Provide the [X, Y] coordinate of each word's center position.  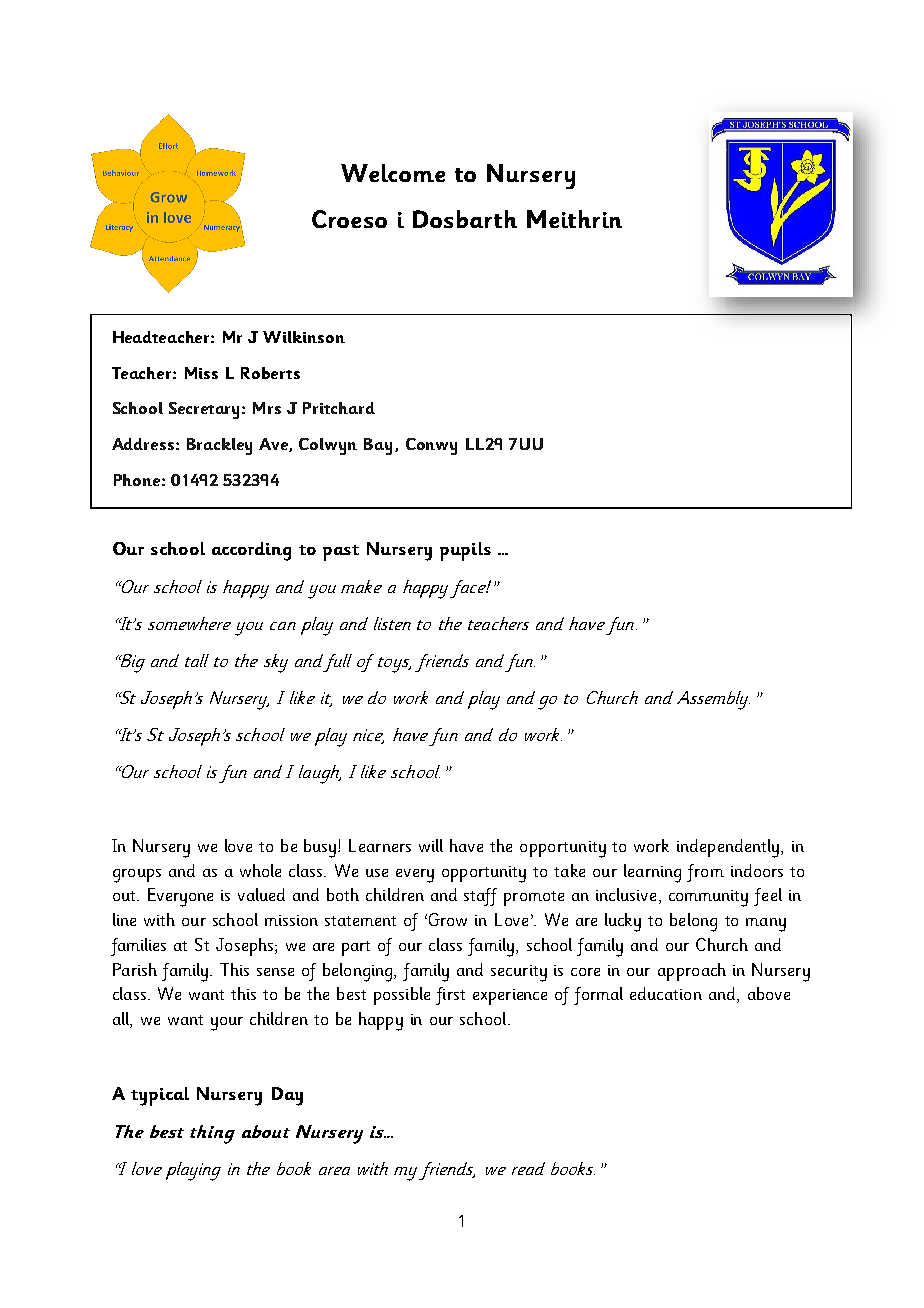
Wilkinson [304, 337]
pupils [465, 551]
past [341, 553]
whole [260, 870]
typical [160, 1096]
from [705, 873]
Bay [378, 446]
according [251, 551]
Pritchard [339, 408]
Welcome [393, 173]
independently [729, 848]
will [431, 845]
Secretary [206, 410]
